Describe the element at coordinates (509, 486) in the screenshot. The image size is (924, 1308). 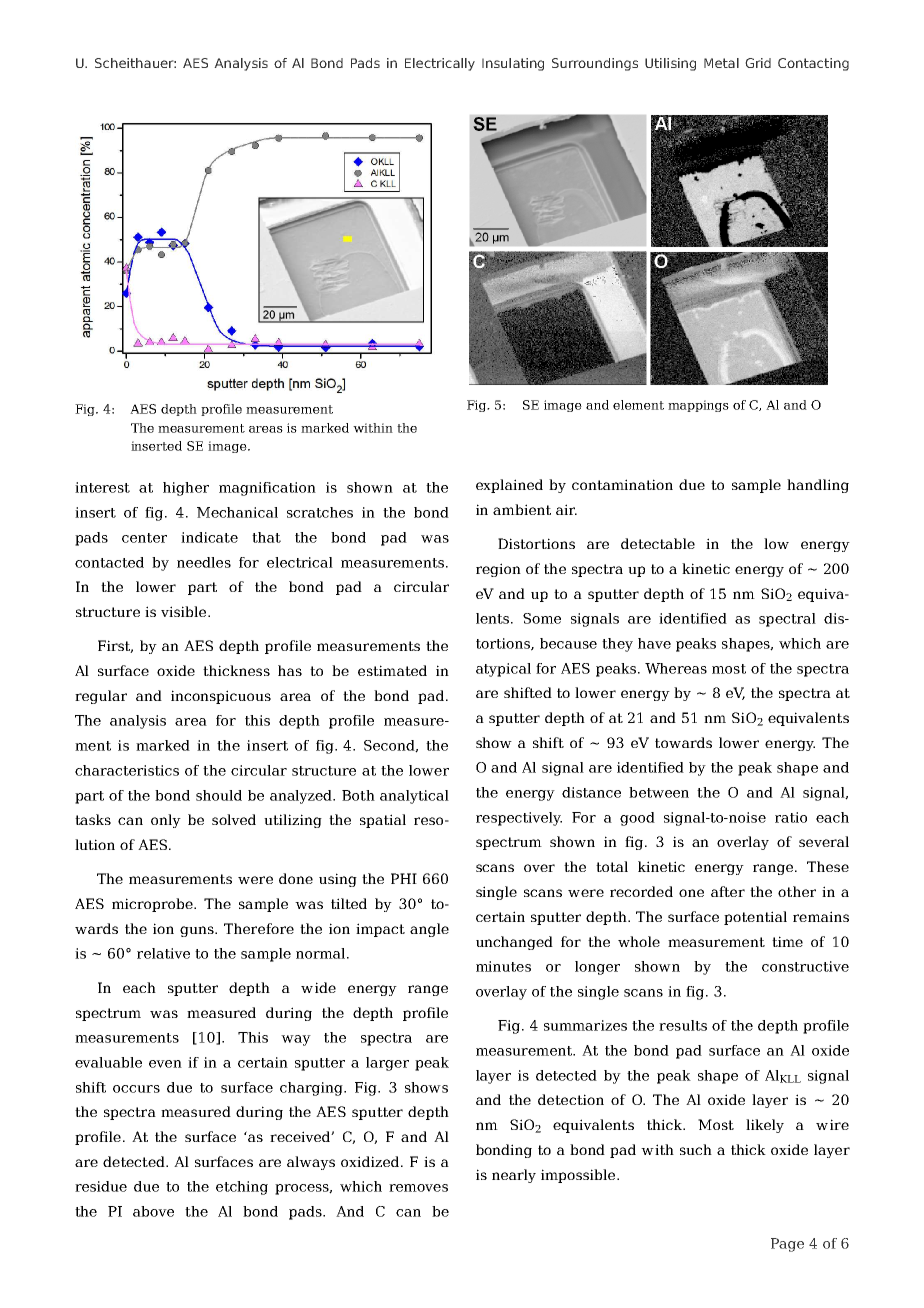
I see `explained` at that location.
